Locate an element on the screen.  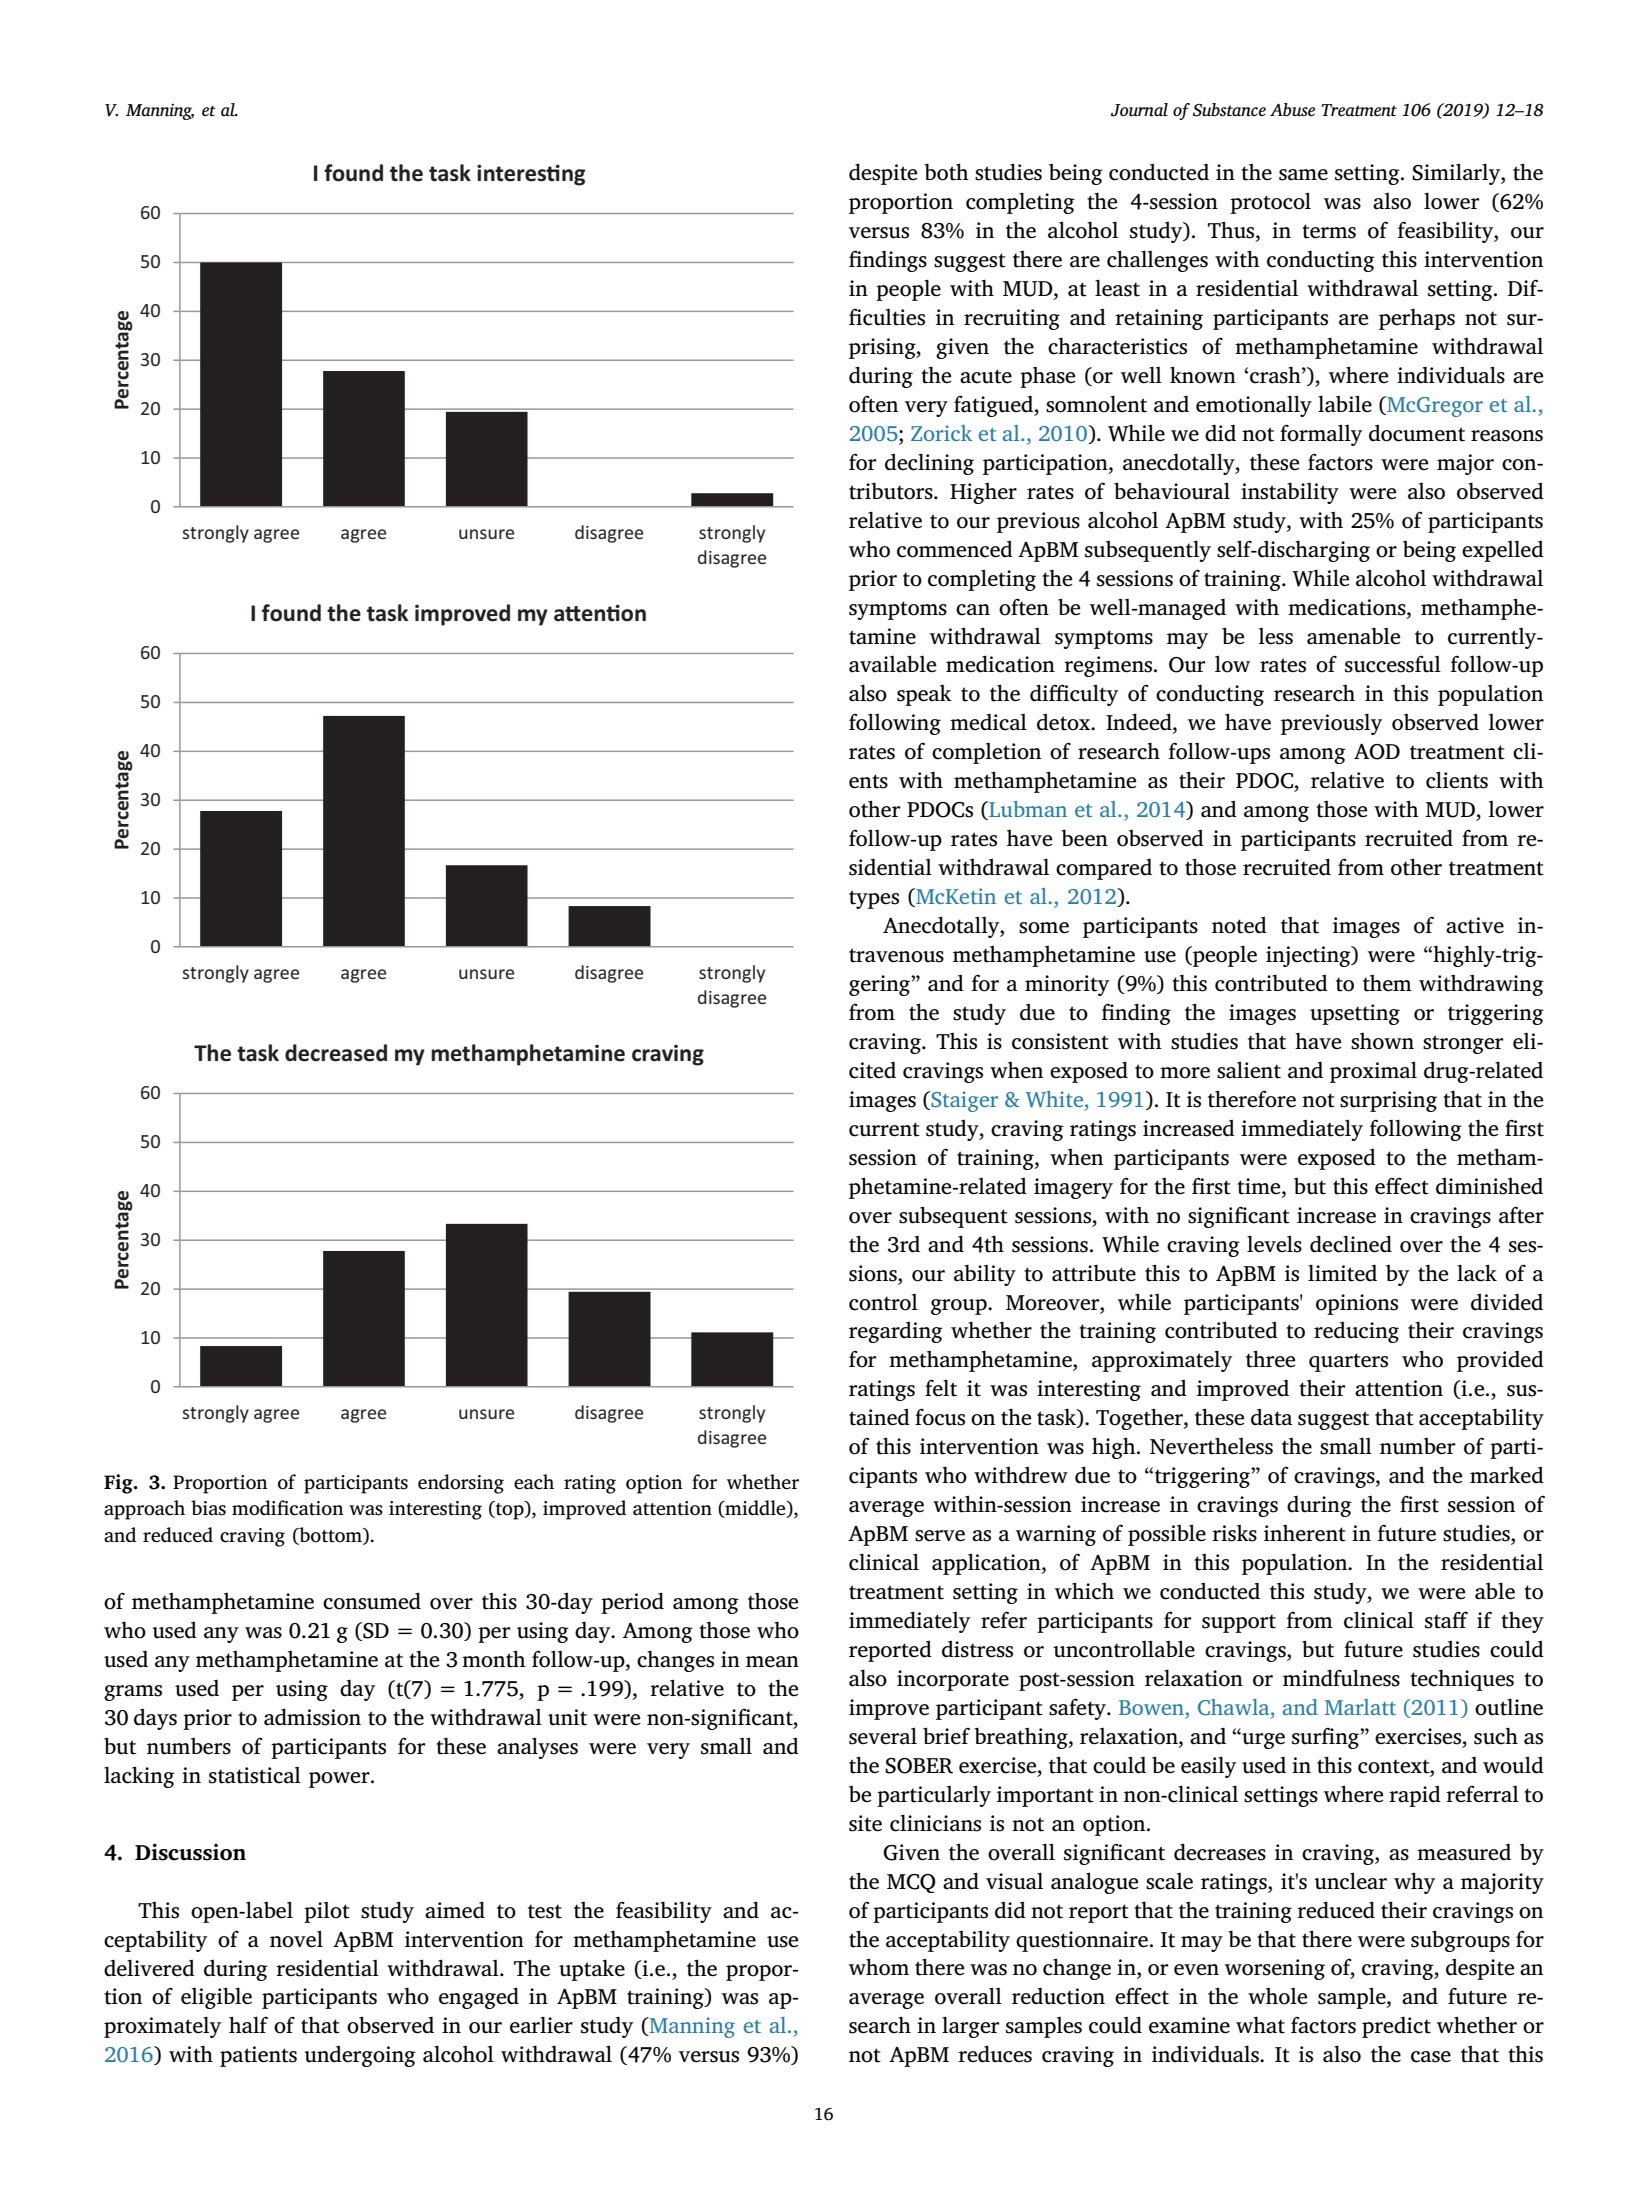
decreased is located at coordinates (336, 1053).
